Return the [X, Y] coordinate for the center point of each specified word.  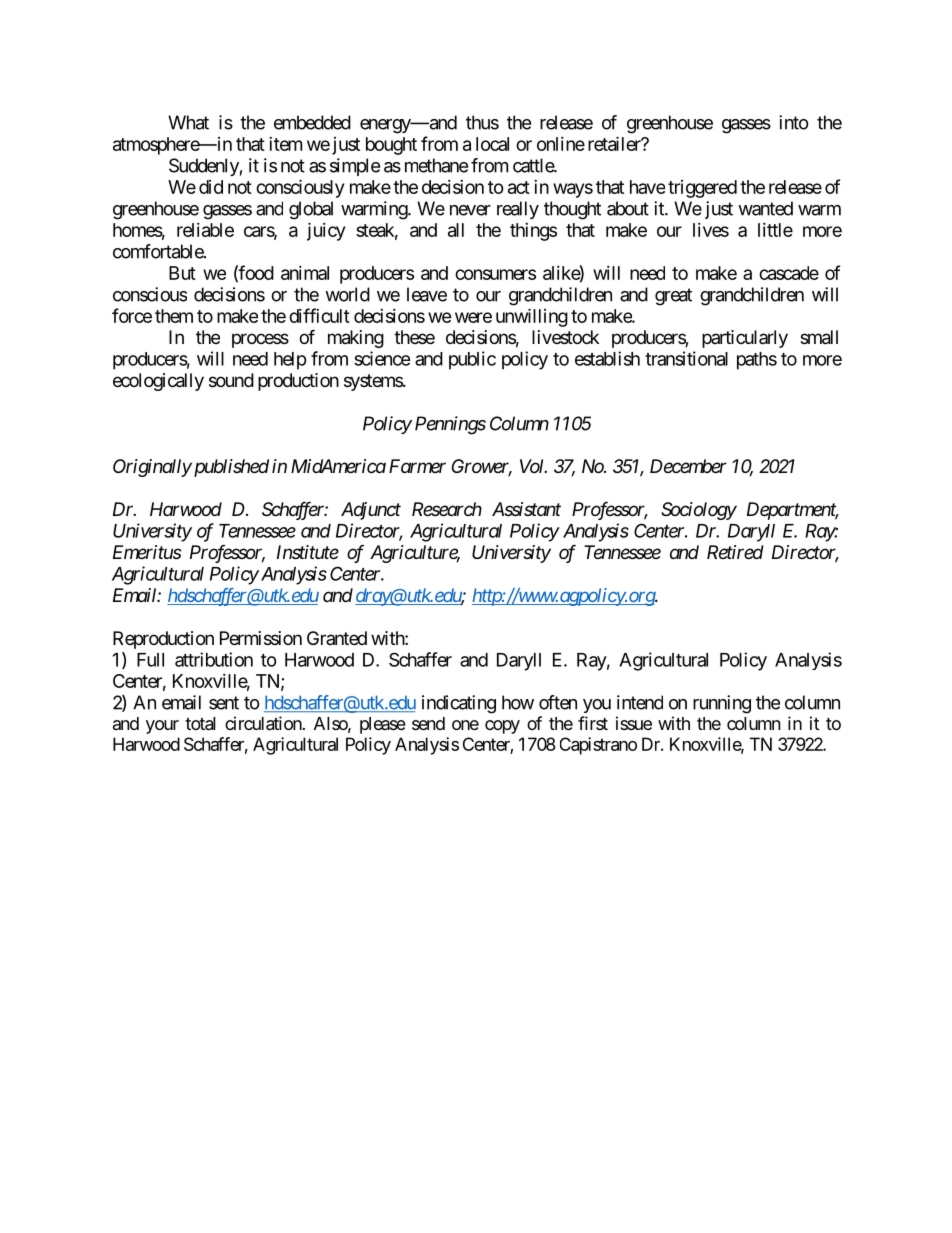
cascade [789, 273]
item [285, 144]
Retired [735, 552]
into [794, 122]
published [230, 468]
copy [502, 727]
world [347, 294]
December [688, 466]
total [200, 724]
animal [305, 273]
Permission [261, 638]
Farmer [417, 466]
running [722, 704]
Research [447, 509]
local [492, 144]
